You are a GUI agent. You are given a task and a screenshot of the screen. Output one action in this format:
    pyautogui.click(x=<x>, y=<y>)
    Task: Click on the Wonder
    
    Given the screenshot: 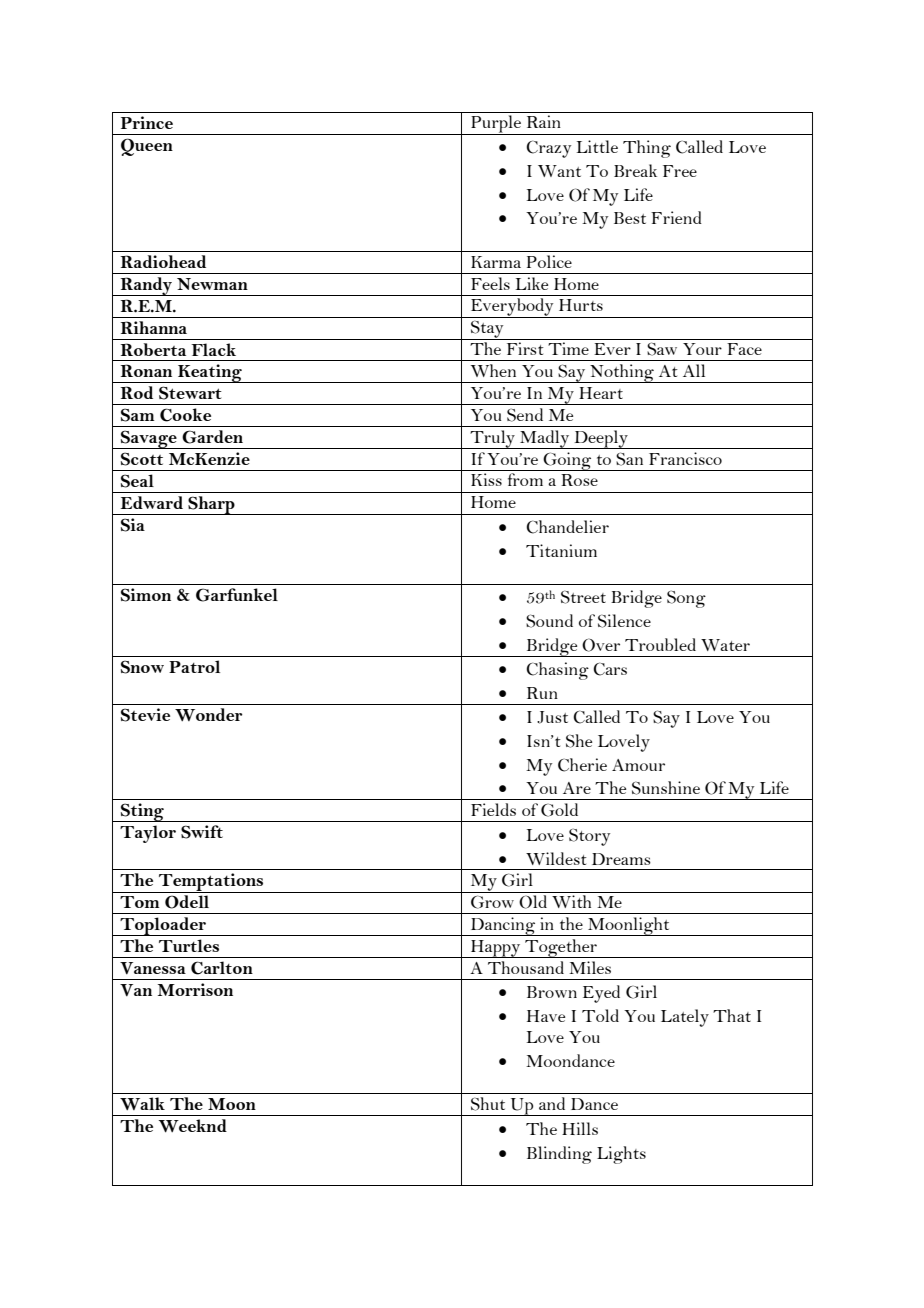 What is the action you would take?
    pyautogui.click(x=208, y=715)
